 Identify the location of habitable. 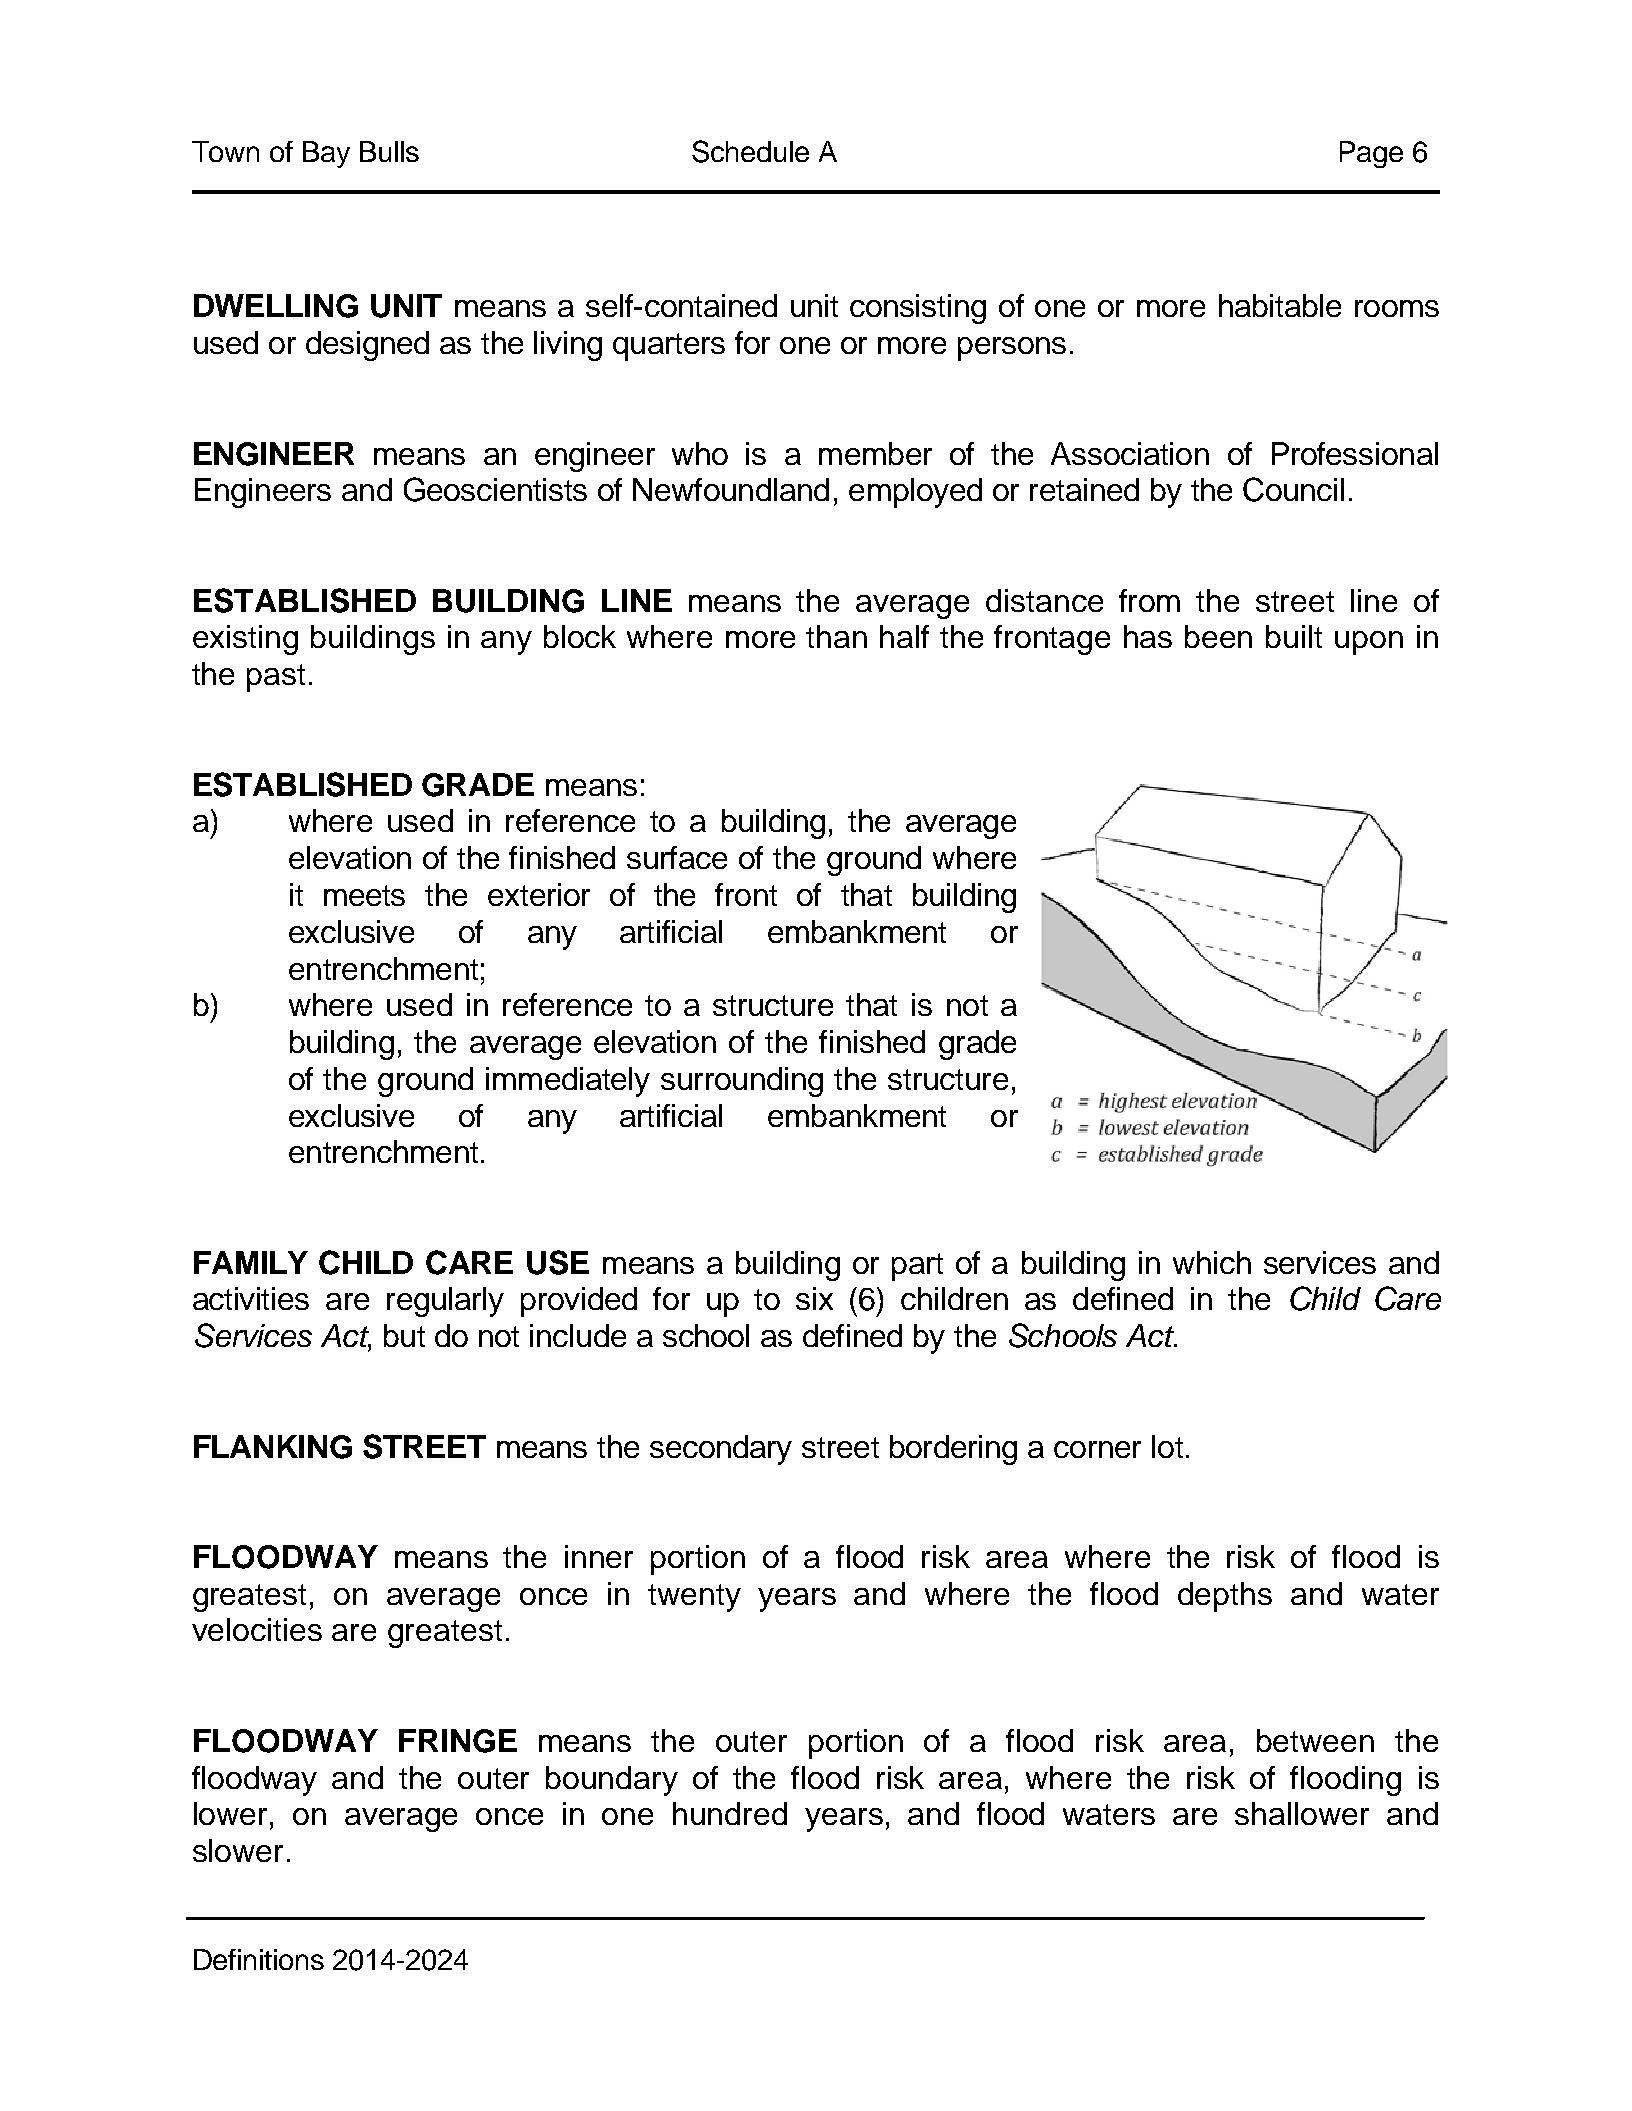
(1280, 305).
